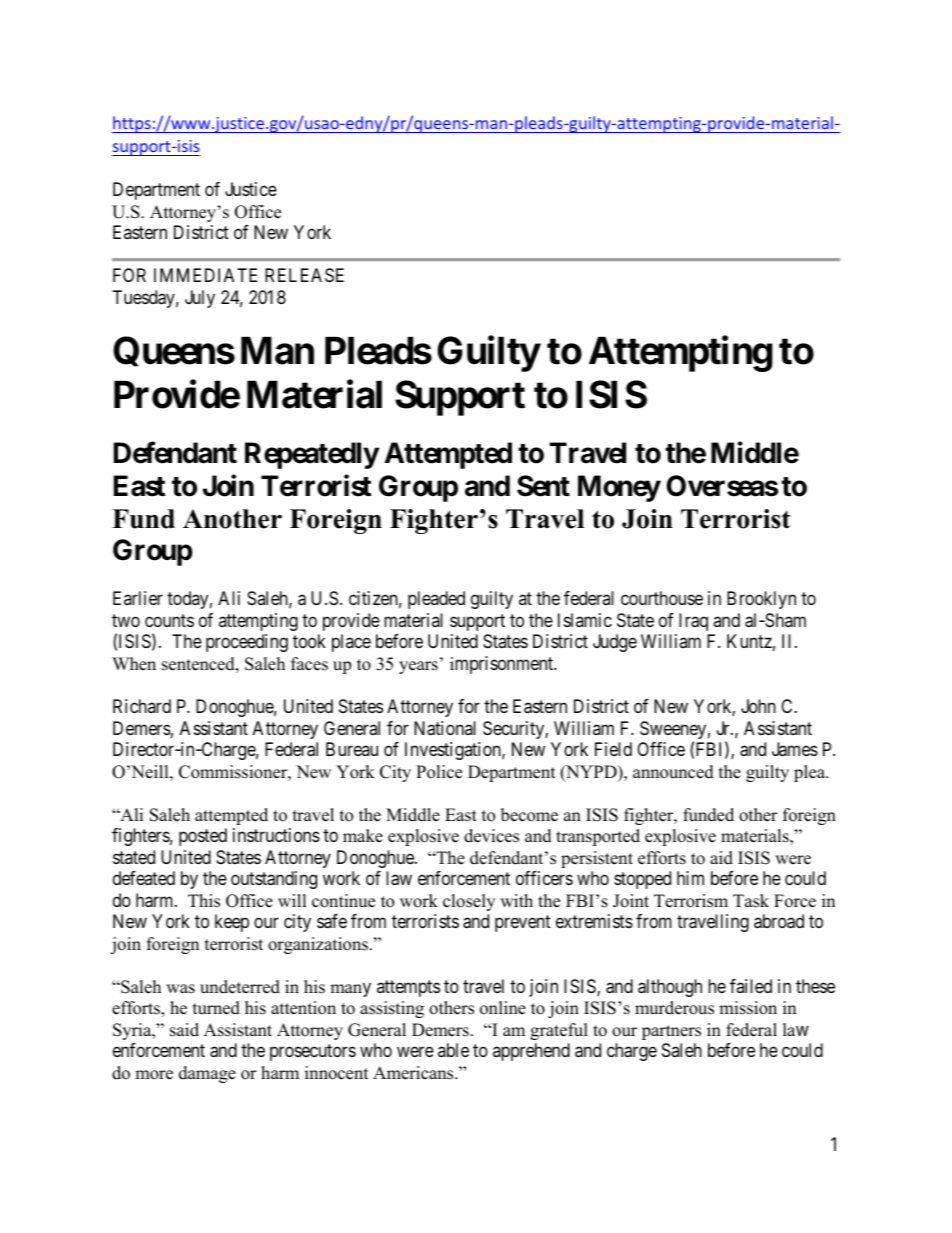 The width and height of the page is (952, 1233). Describe the element at coordinates (671, 1032) in the page. I see `partners` at that location.
